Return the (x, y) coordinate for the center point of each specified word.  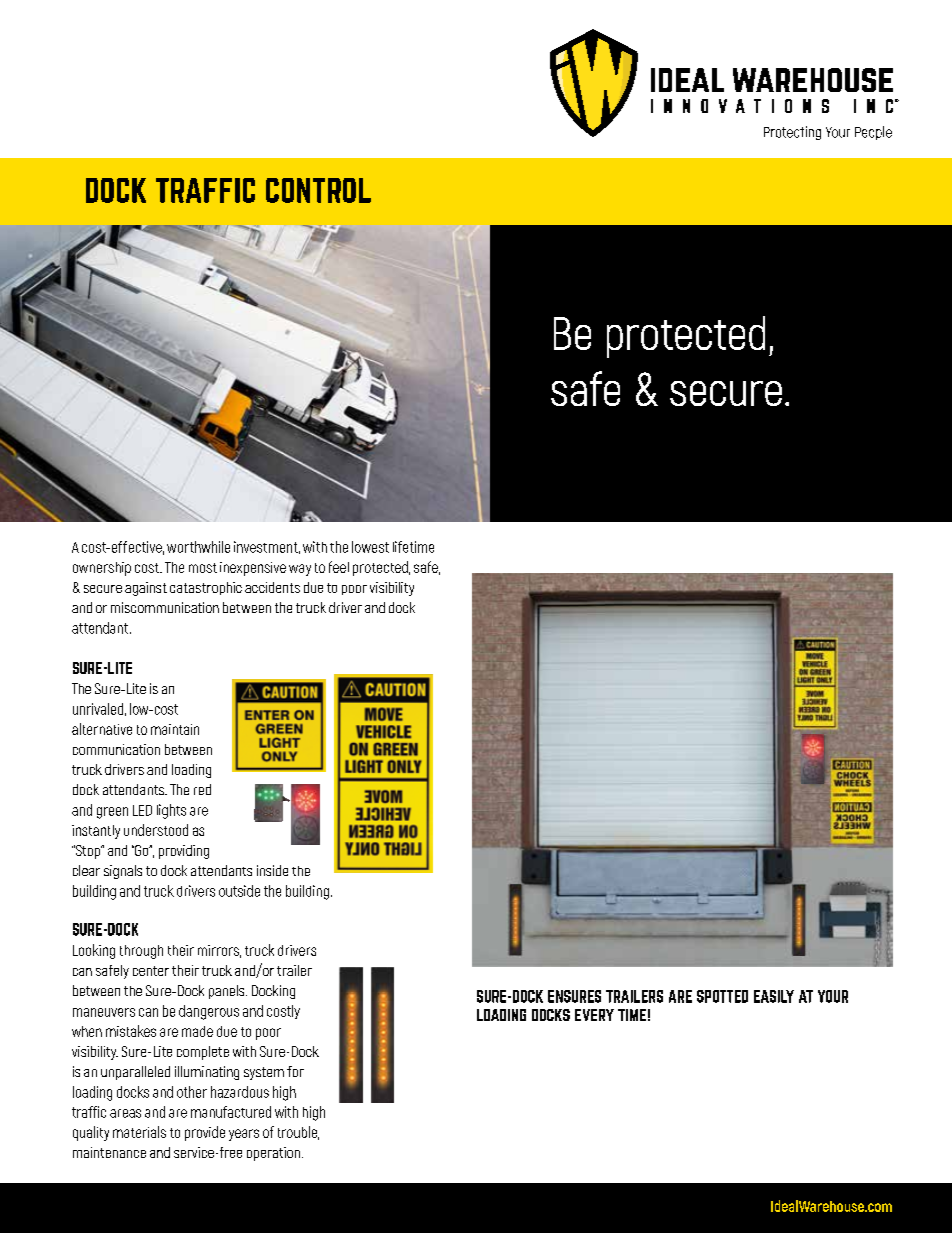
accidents (272, 587)
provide (205, 1133)
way (300, 570)
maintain (175, 729)
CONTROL (318, 190)
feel (339, 567)
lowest (370, 547)
